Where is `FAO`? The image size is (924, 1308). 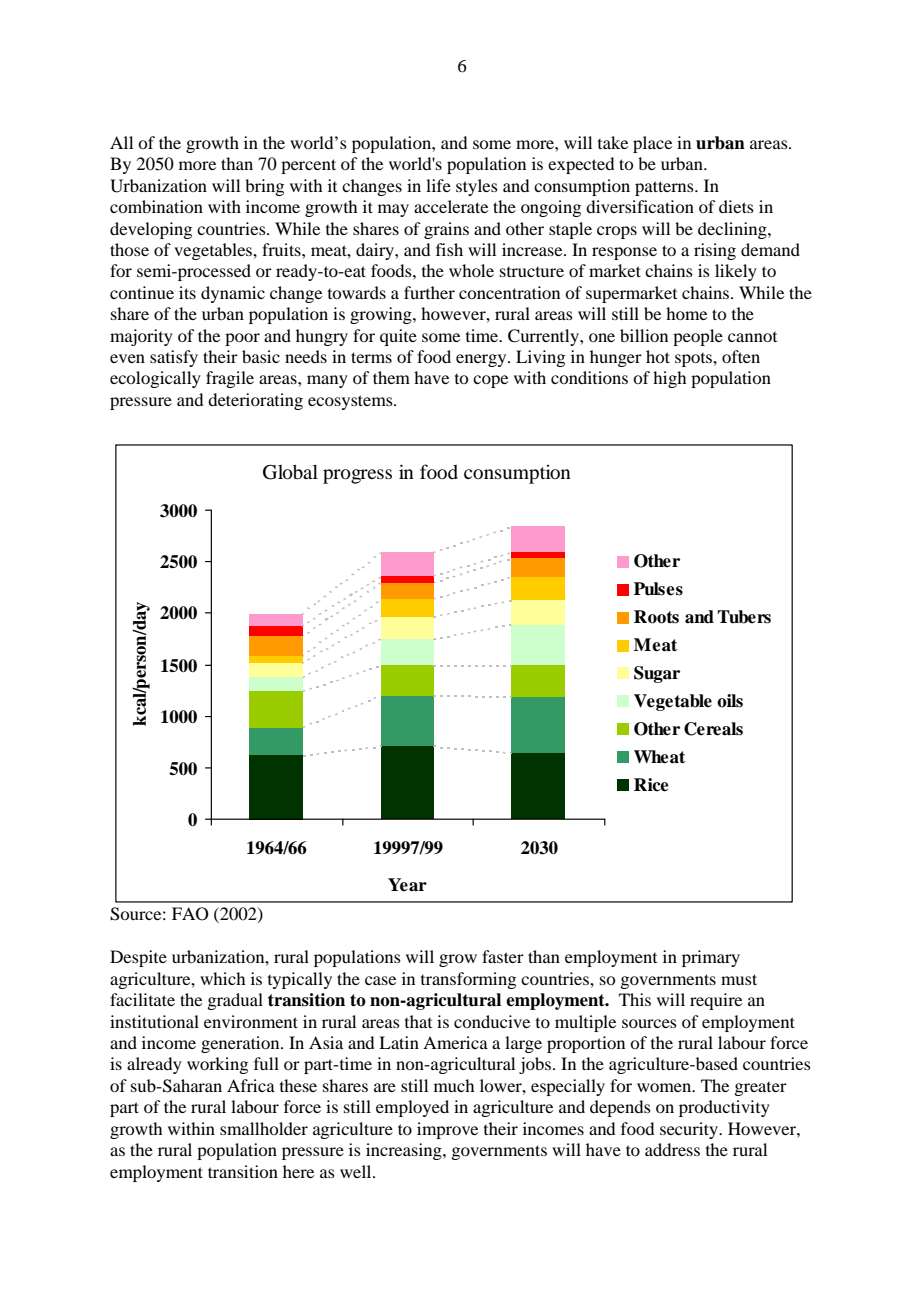
FAO is located at coordinates (190, 914).
